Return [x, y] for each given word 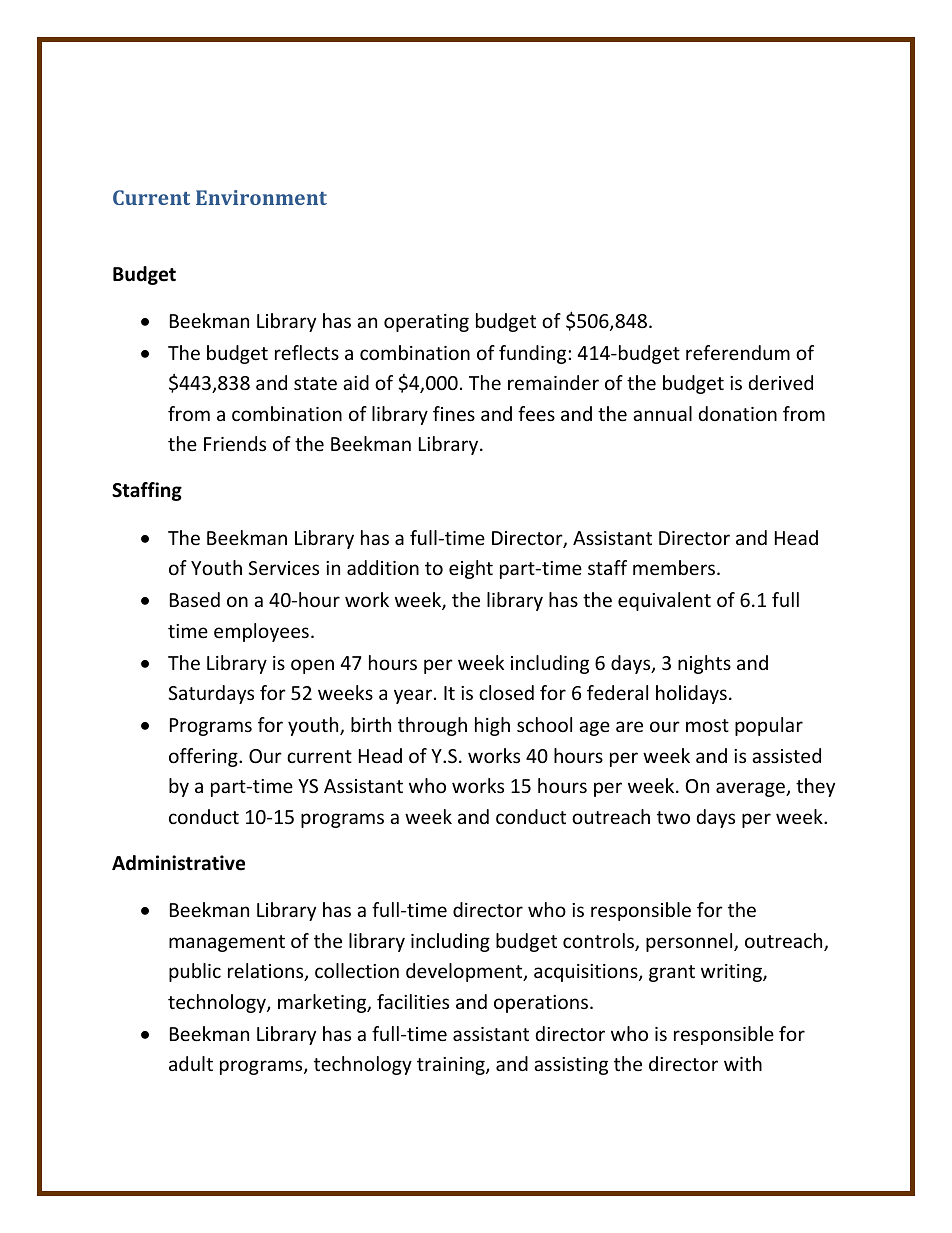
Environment [261, 197]
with [743, 1063]
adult [191, 1063]
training [452, 1066]
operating [426, 323]
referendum [738, 352]
